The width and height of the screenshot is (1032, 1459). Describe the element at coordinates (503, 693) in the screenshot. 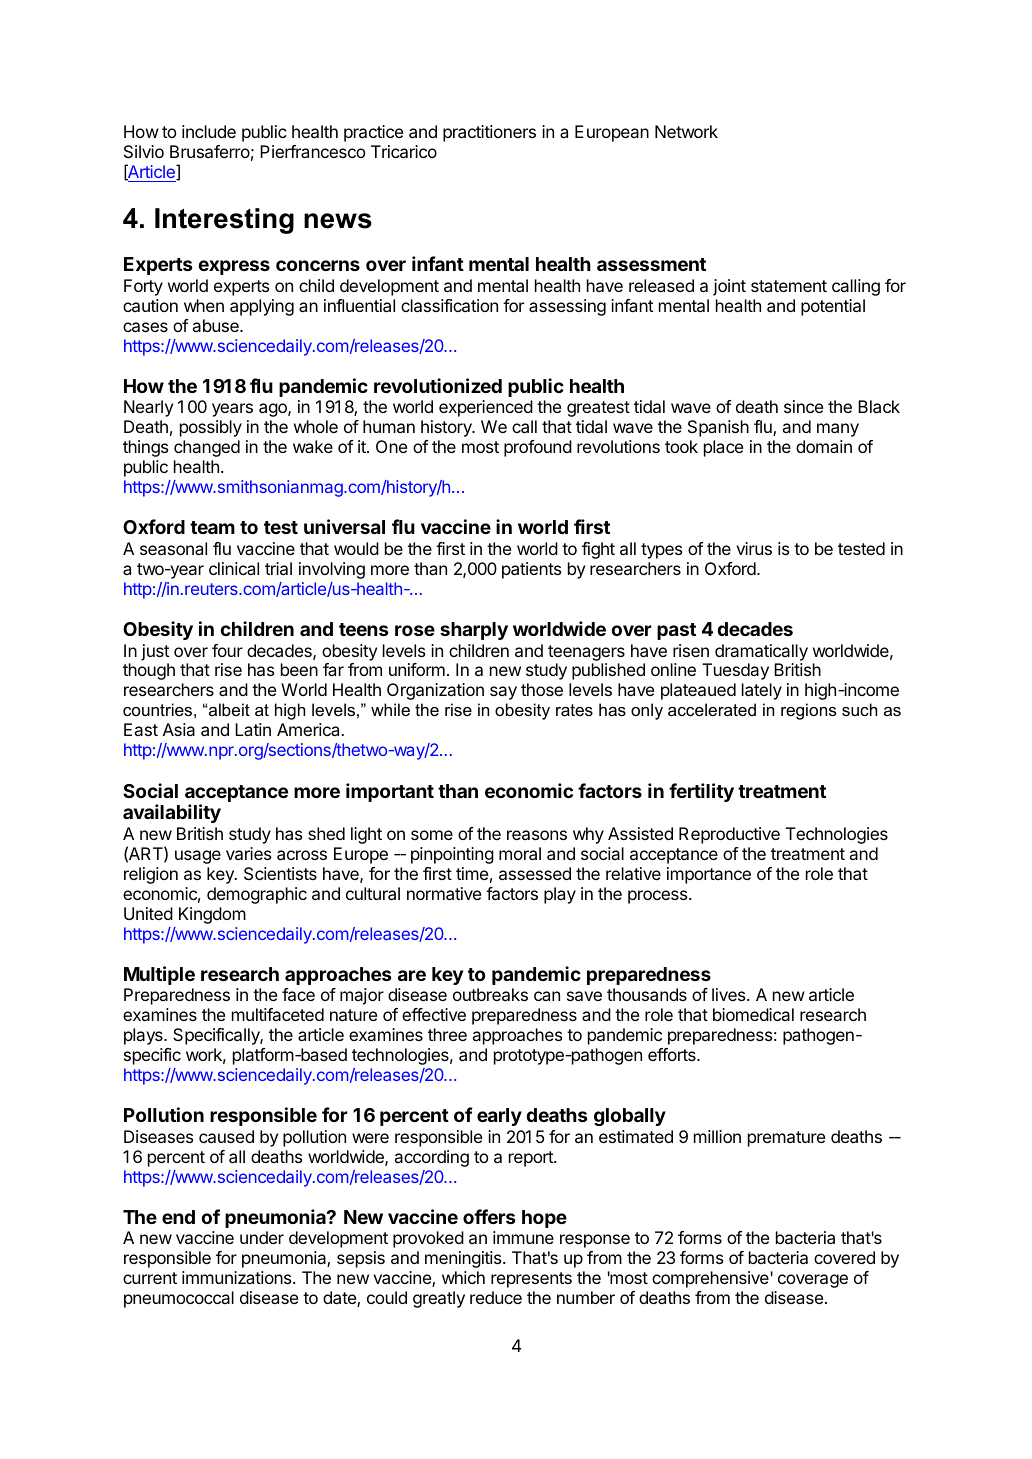

I see `say` at that location.
